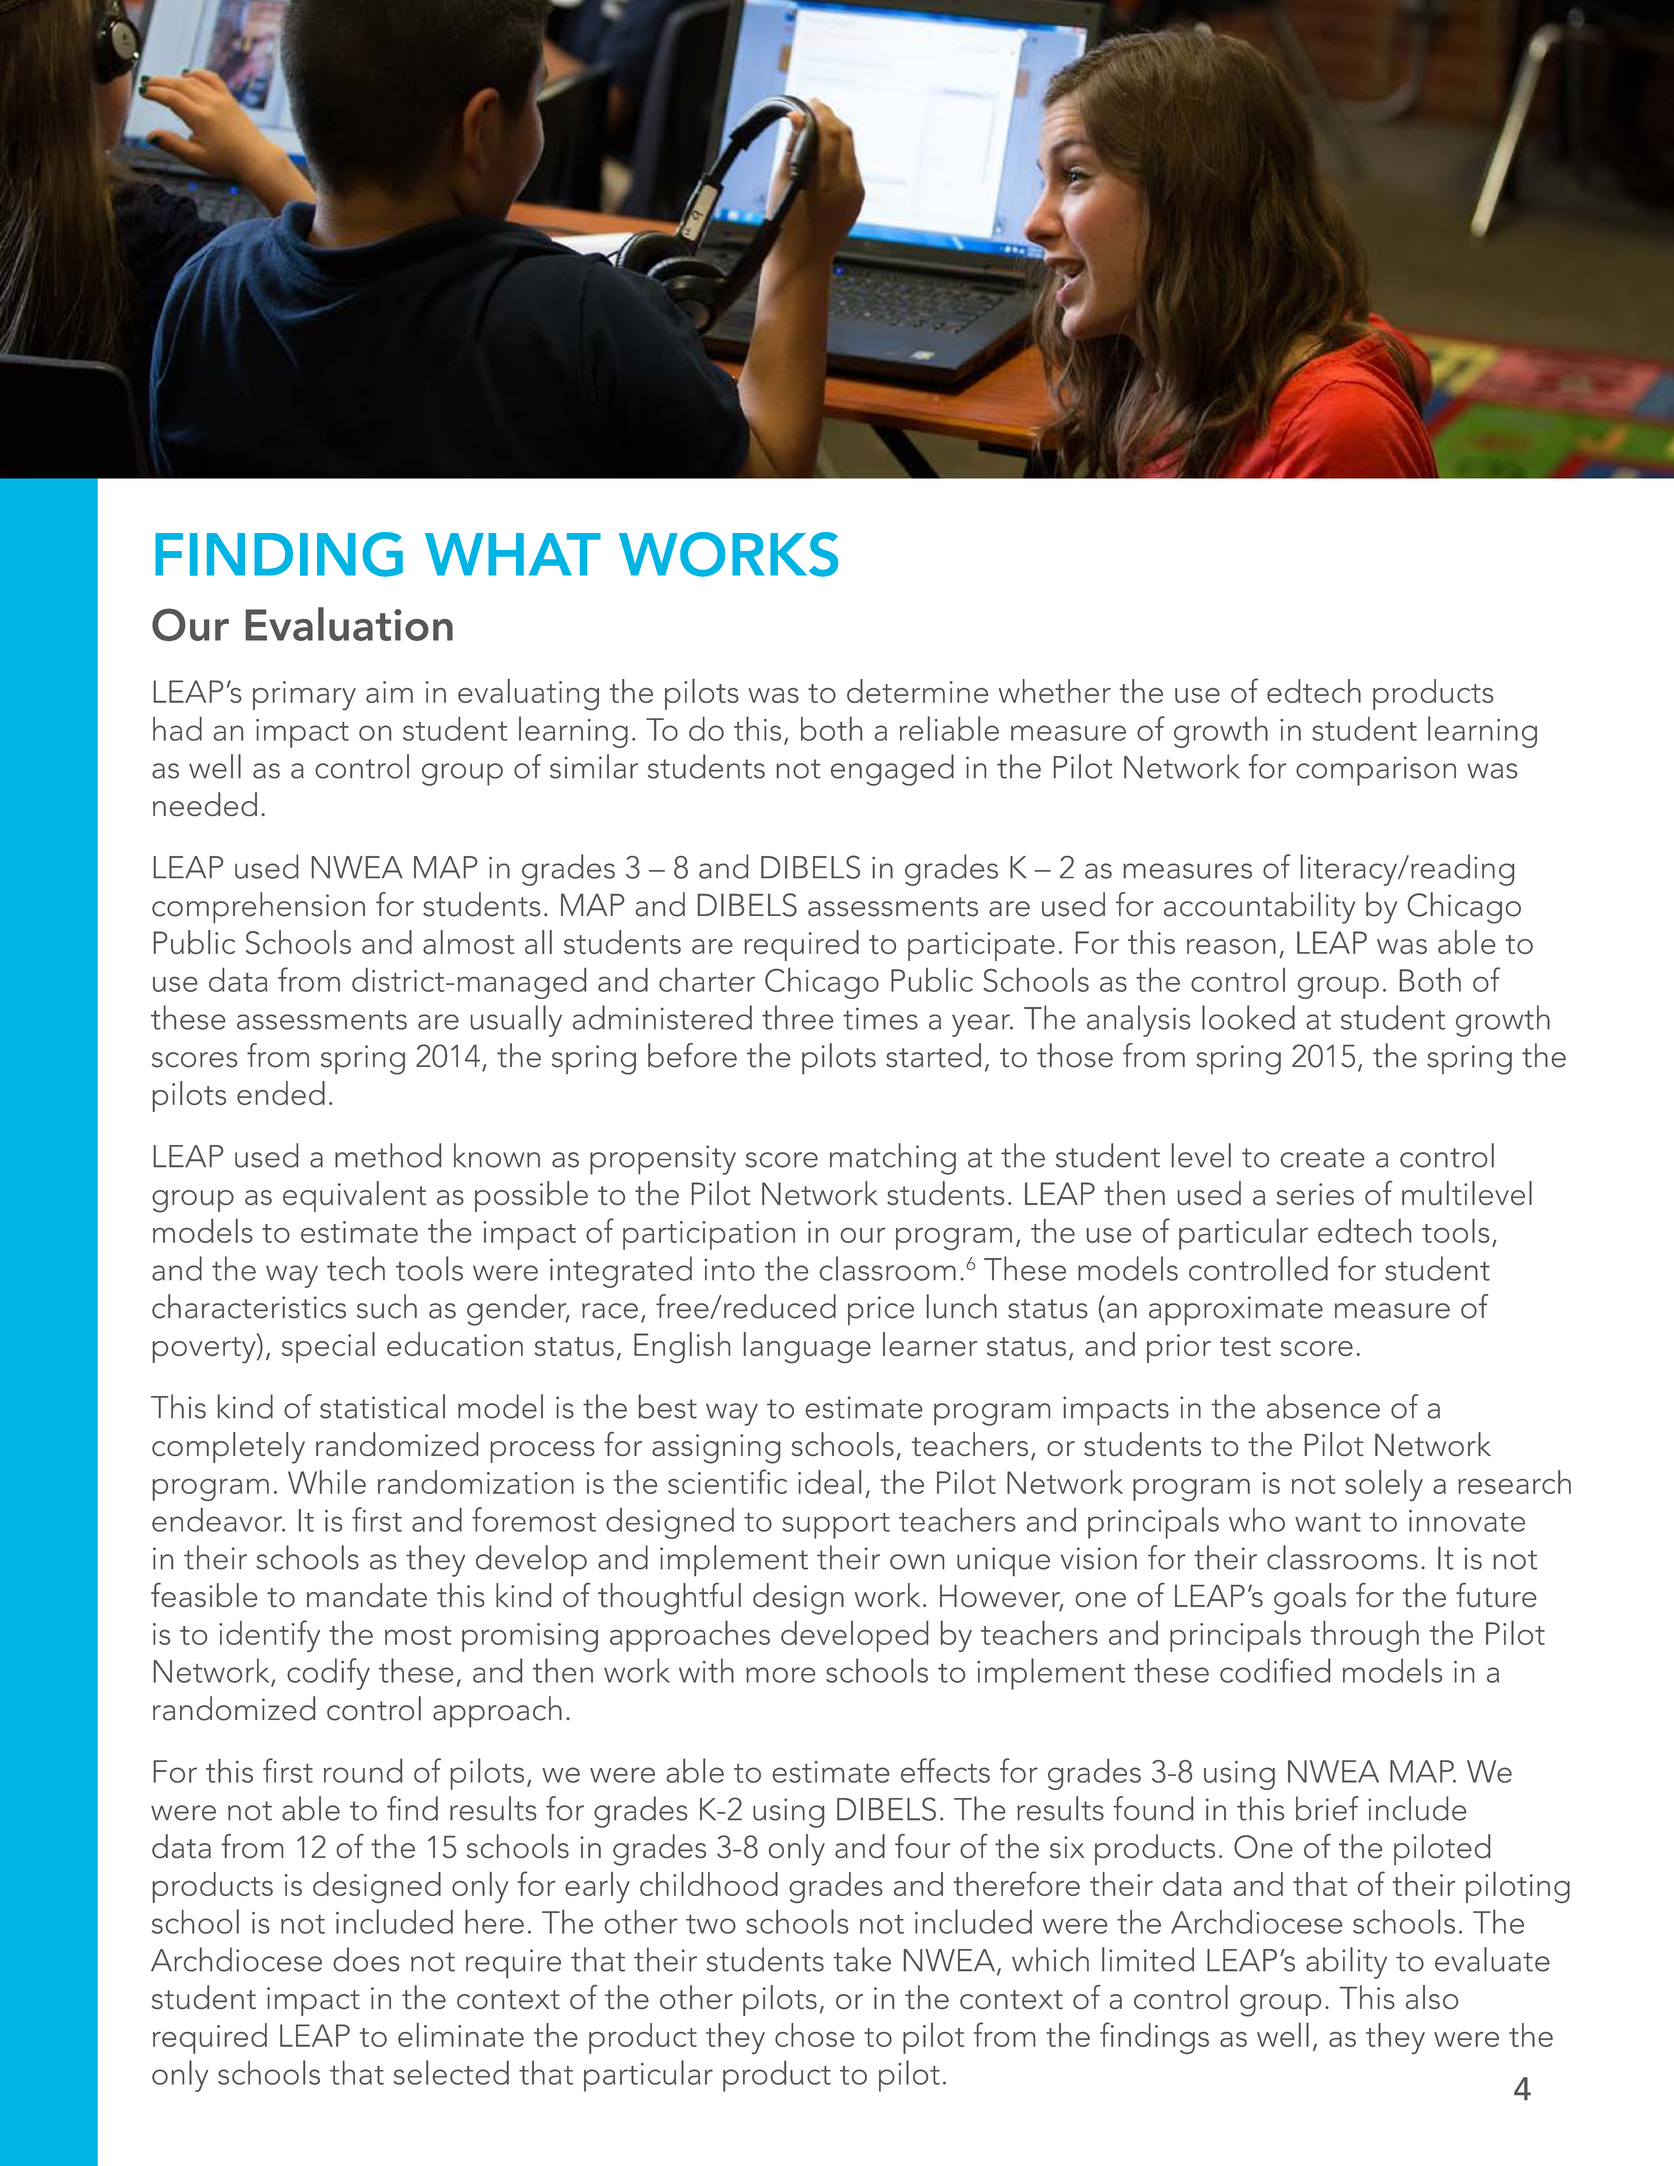 The width and height of the screenshot is (1674, 2166). What do you see at coordinates (917, 691) in the screenshot?
I see `determine` at bounding box center [917, 691].
